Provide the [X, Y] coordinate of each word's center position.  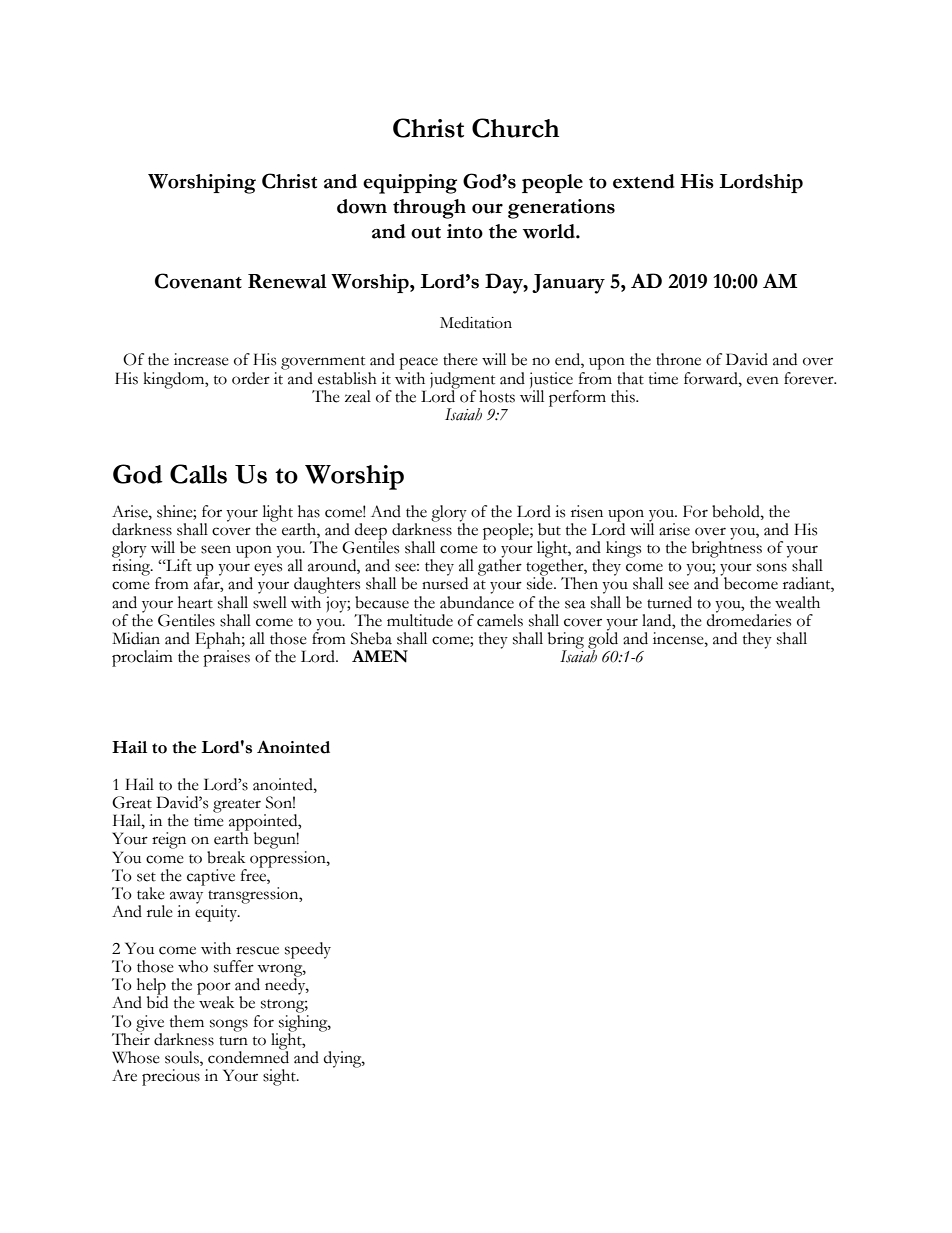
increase [201, 359]
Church [515, 128]
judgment [462, 381]
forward [712, 378]
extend [644, 181]
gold [603, 640]
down [362, 206]
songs [229, 1025]
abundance [477, 601]
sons [772, 567]
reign [169, 840]
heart [195, 602]
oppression [289, 859]
